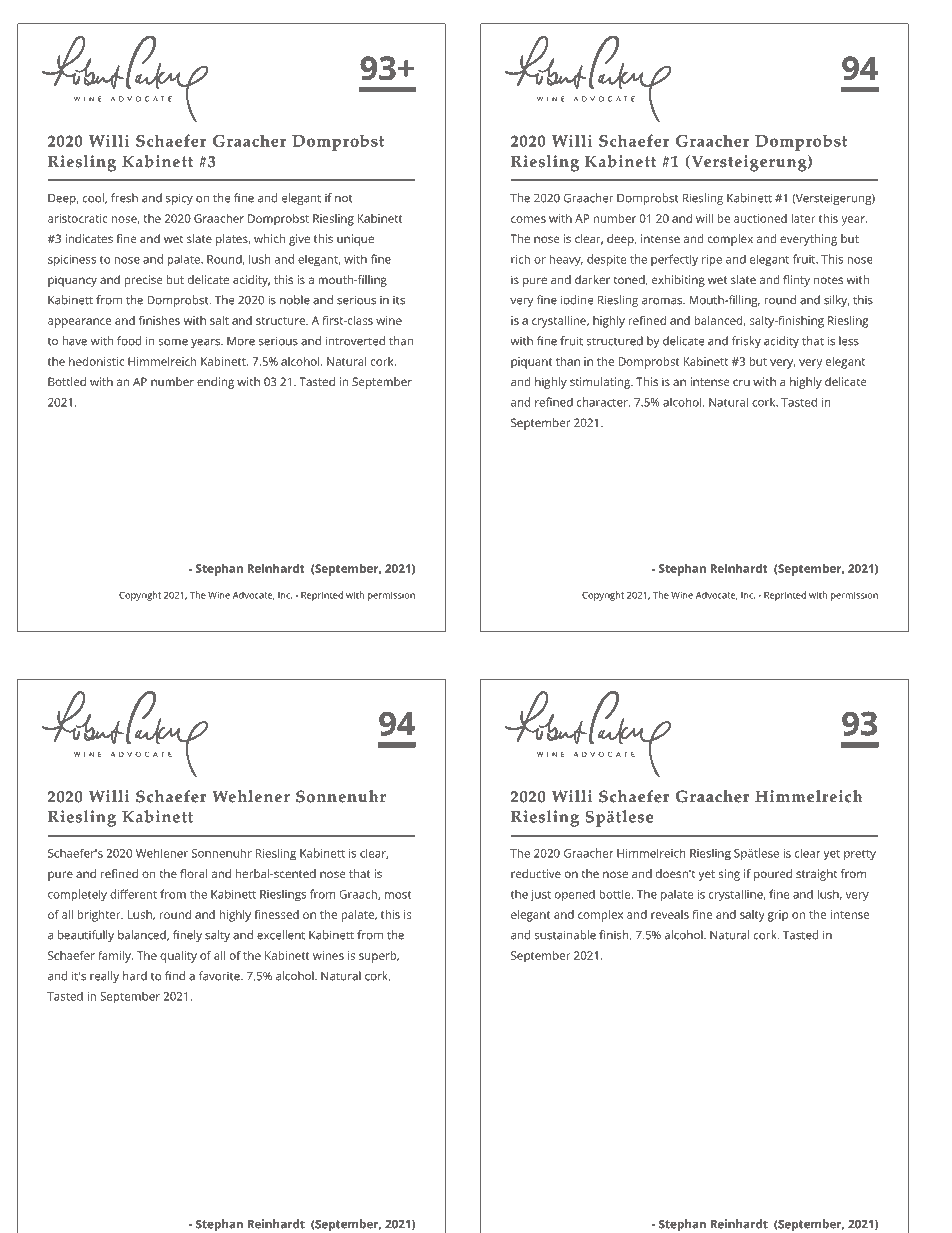 The image size is (952, 1233). Describe the element at coordinates (777, 916) in the screenshot. I see `grip` at that location.
